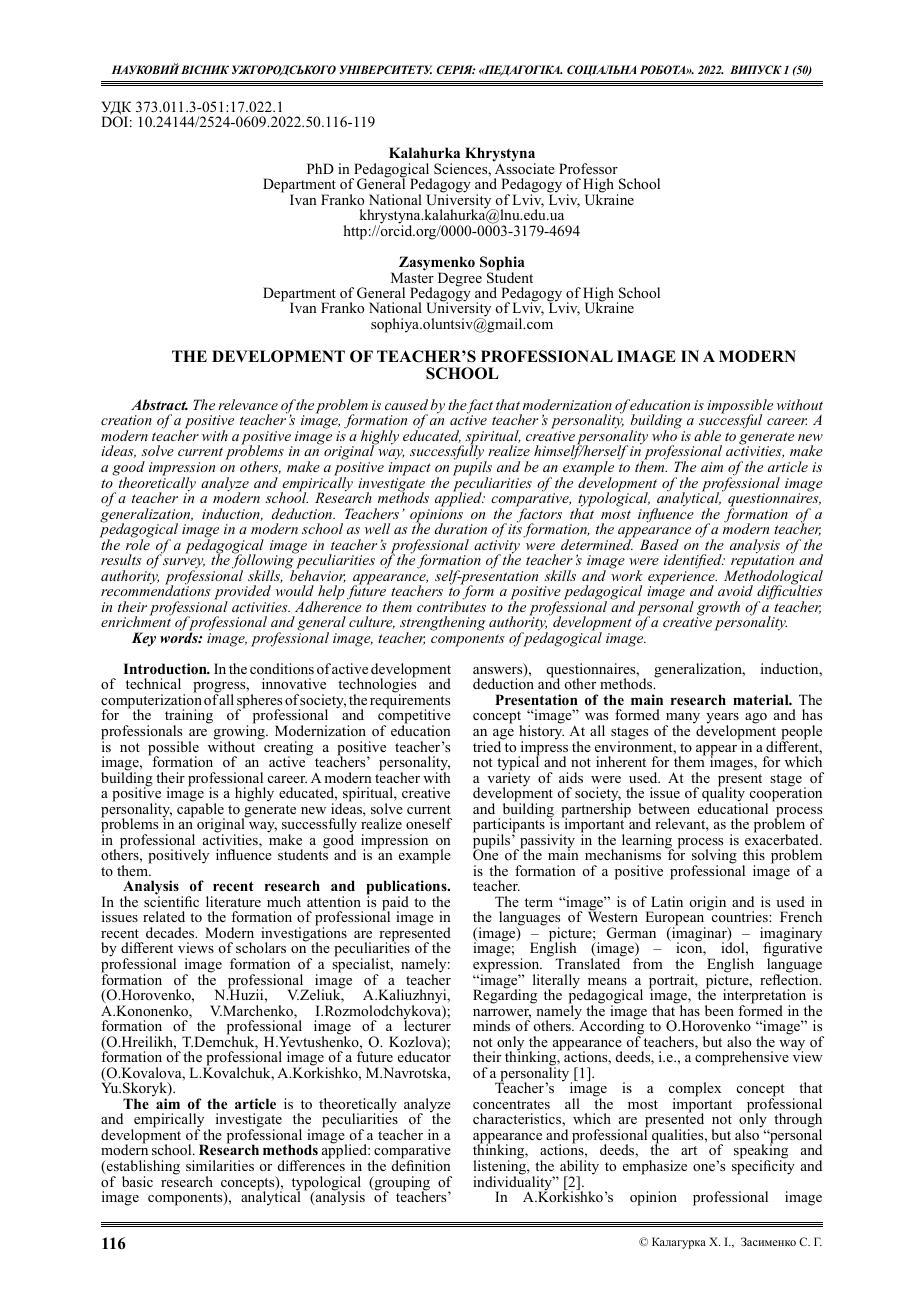 Image resolution: width=924 pixels, height=1308 pixels. Describe the element at coordinates (659, 544) in the document. I see `Based` at that location.
